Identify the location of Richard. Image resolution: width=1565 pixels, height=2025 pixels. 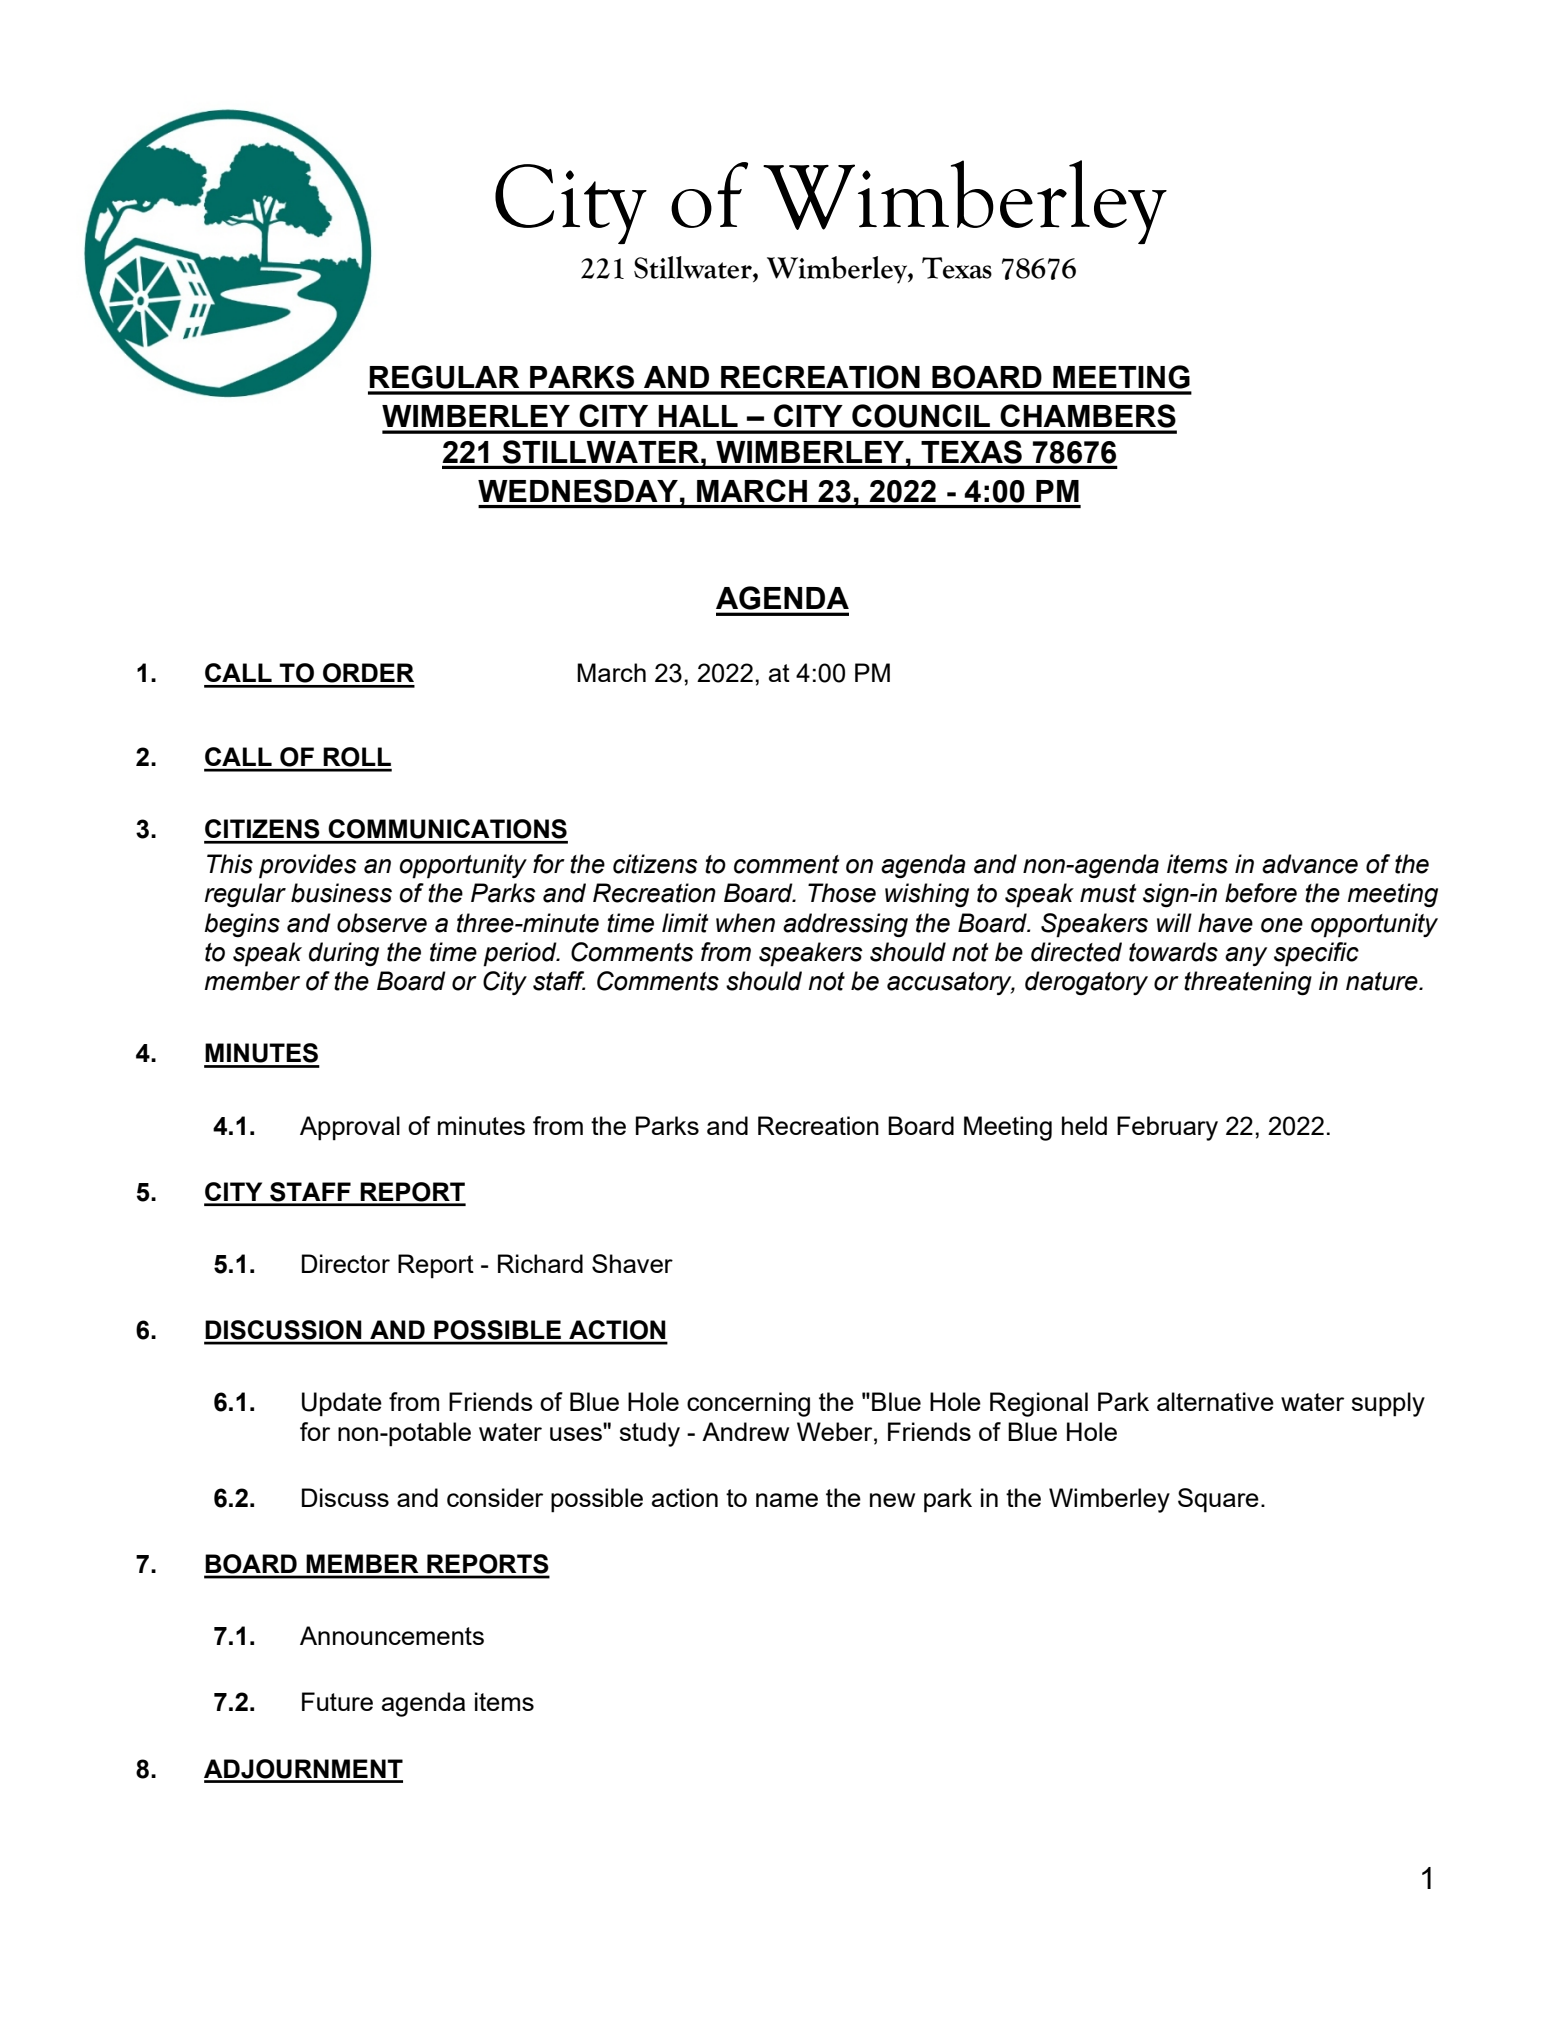
(540, 1263).
